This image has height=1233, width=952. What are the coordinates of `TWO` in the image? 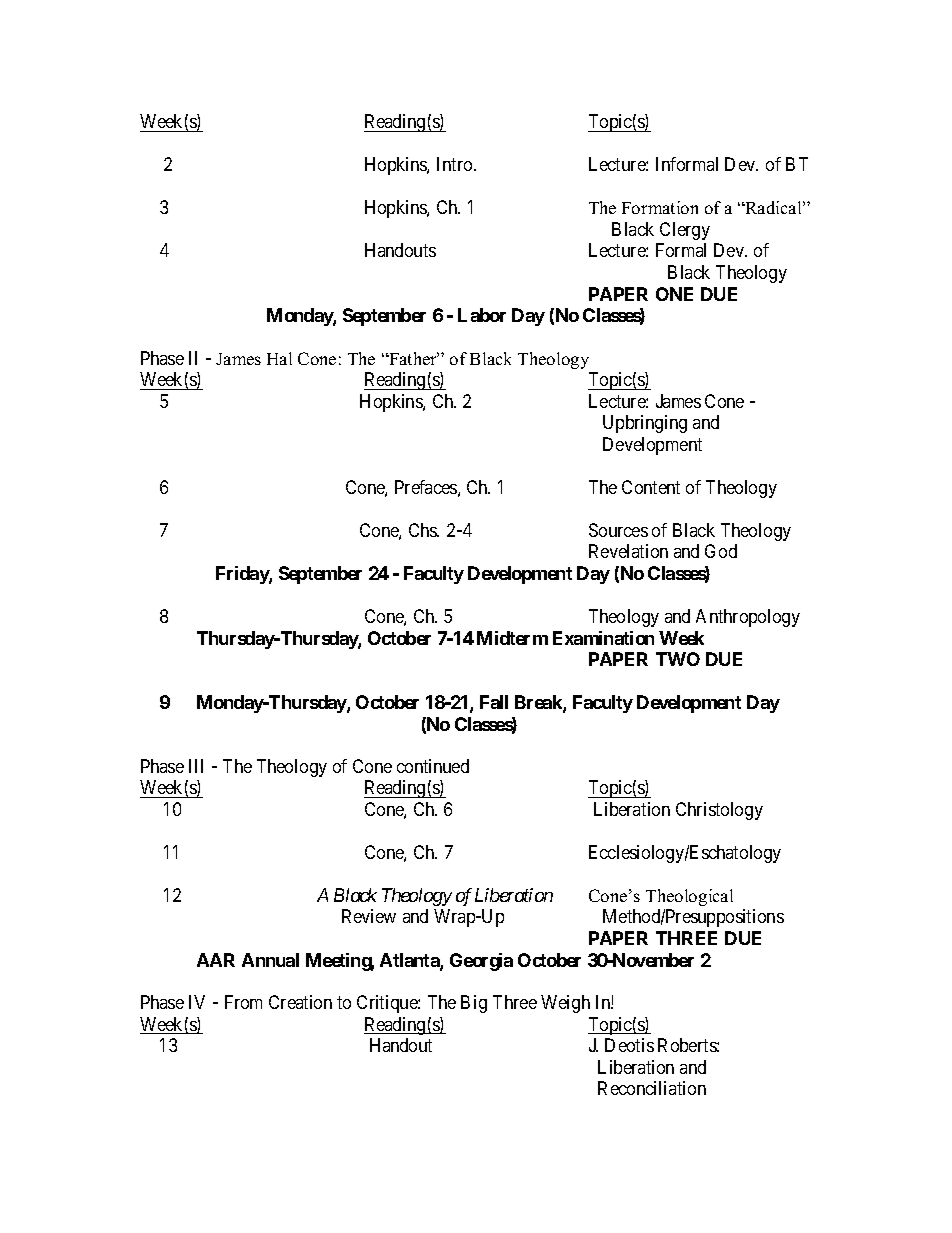 It's located at (678, 659).
